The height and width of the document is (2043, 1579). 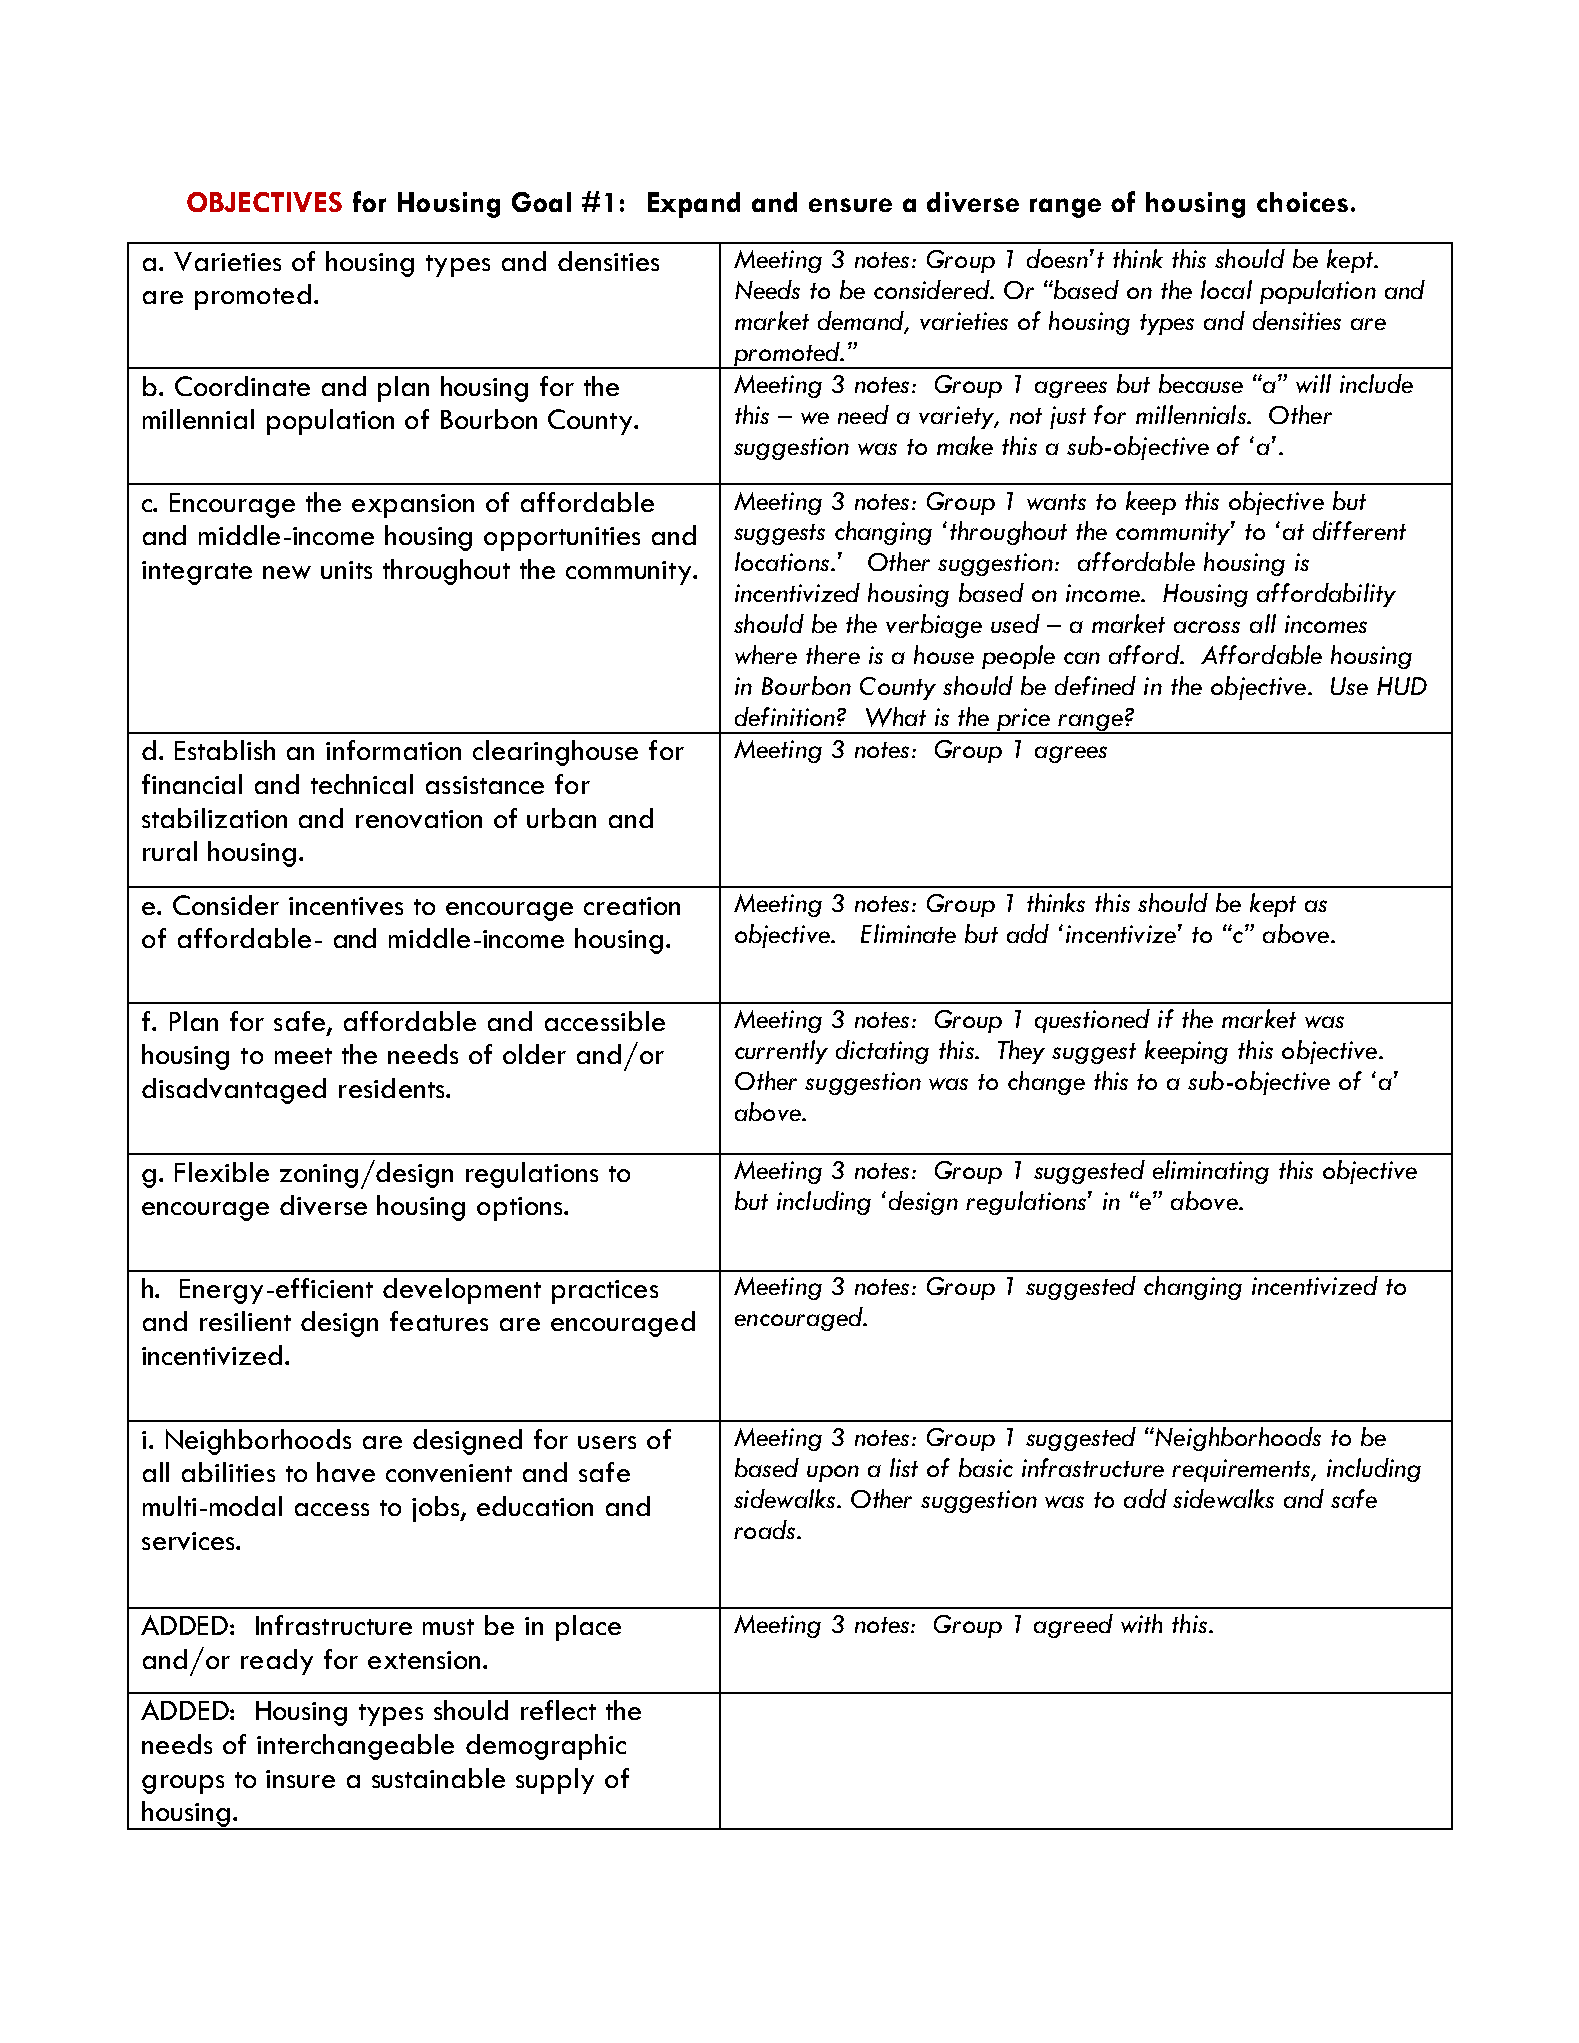 I want to click on Flexible, so click(x=222, y=1172).
